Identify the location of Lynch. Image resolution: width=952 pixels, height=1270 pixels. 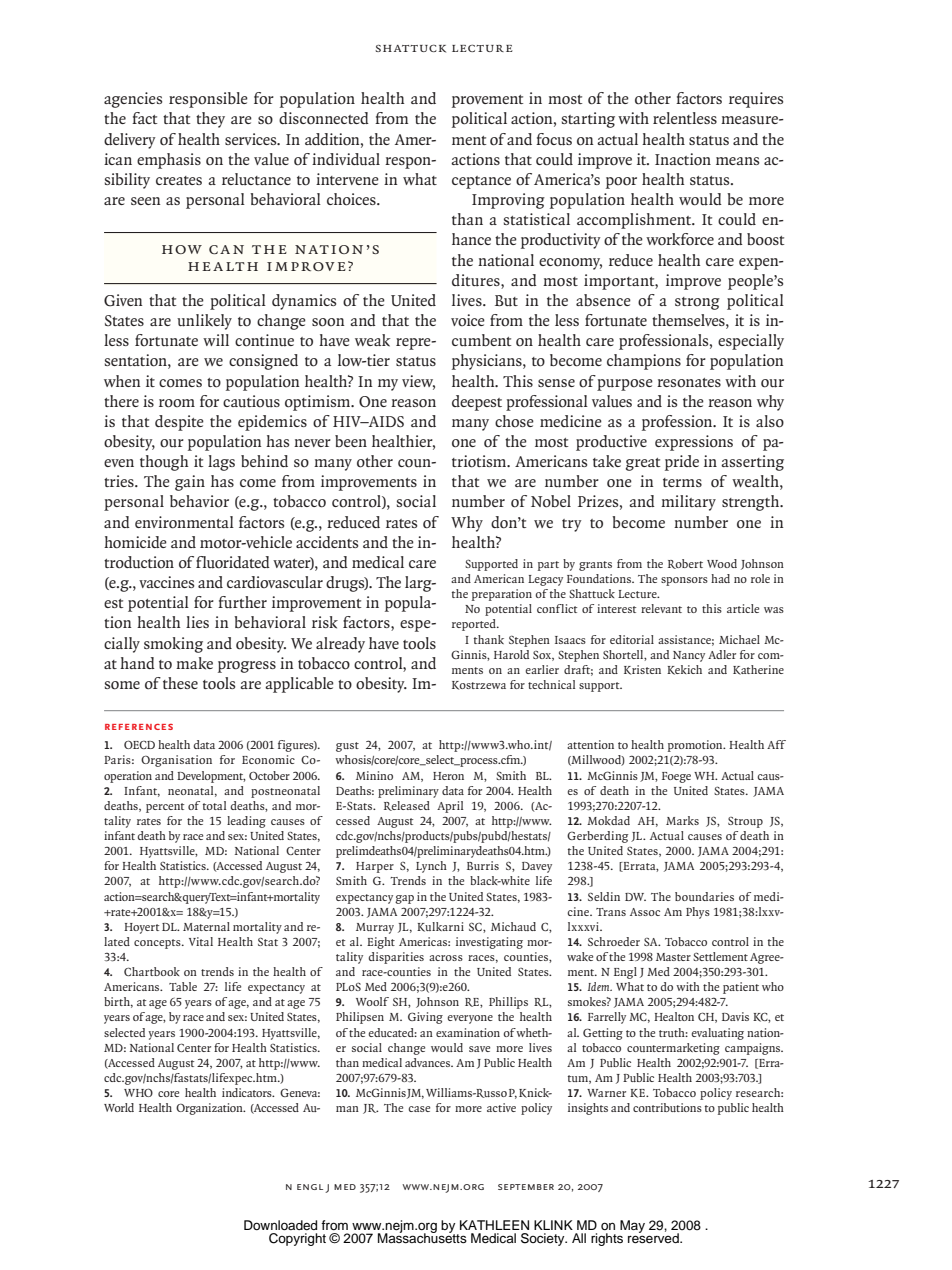
(431, 867).
